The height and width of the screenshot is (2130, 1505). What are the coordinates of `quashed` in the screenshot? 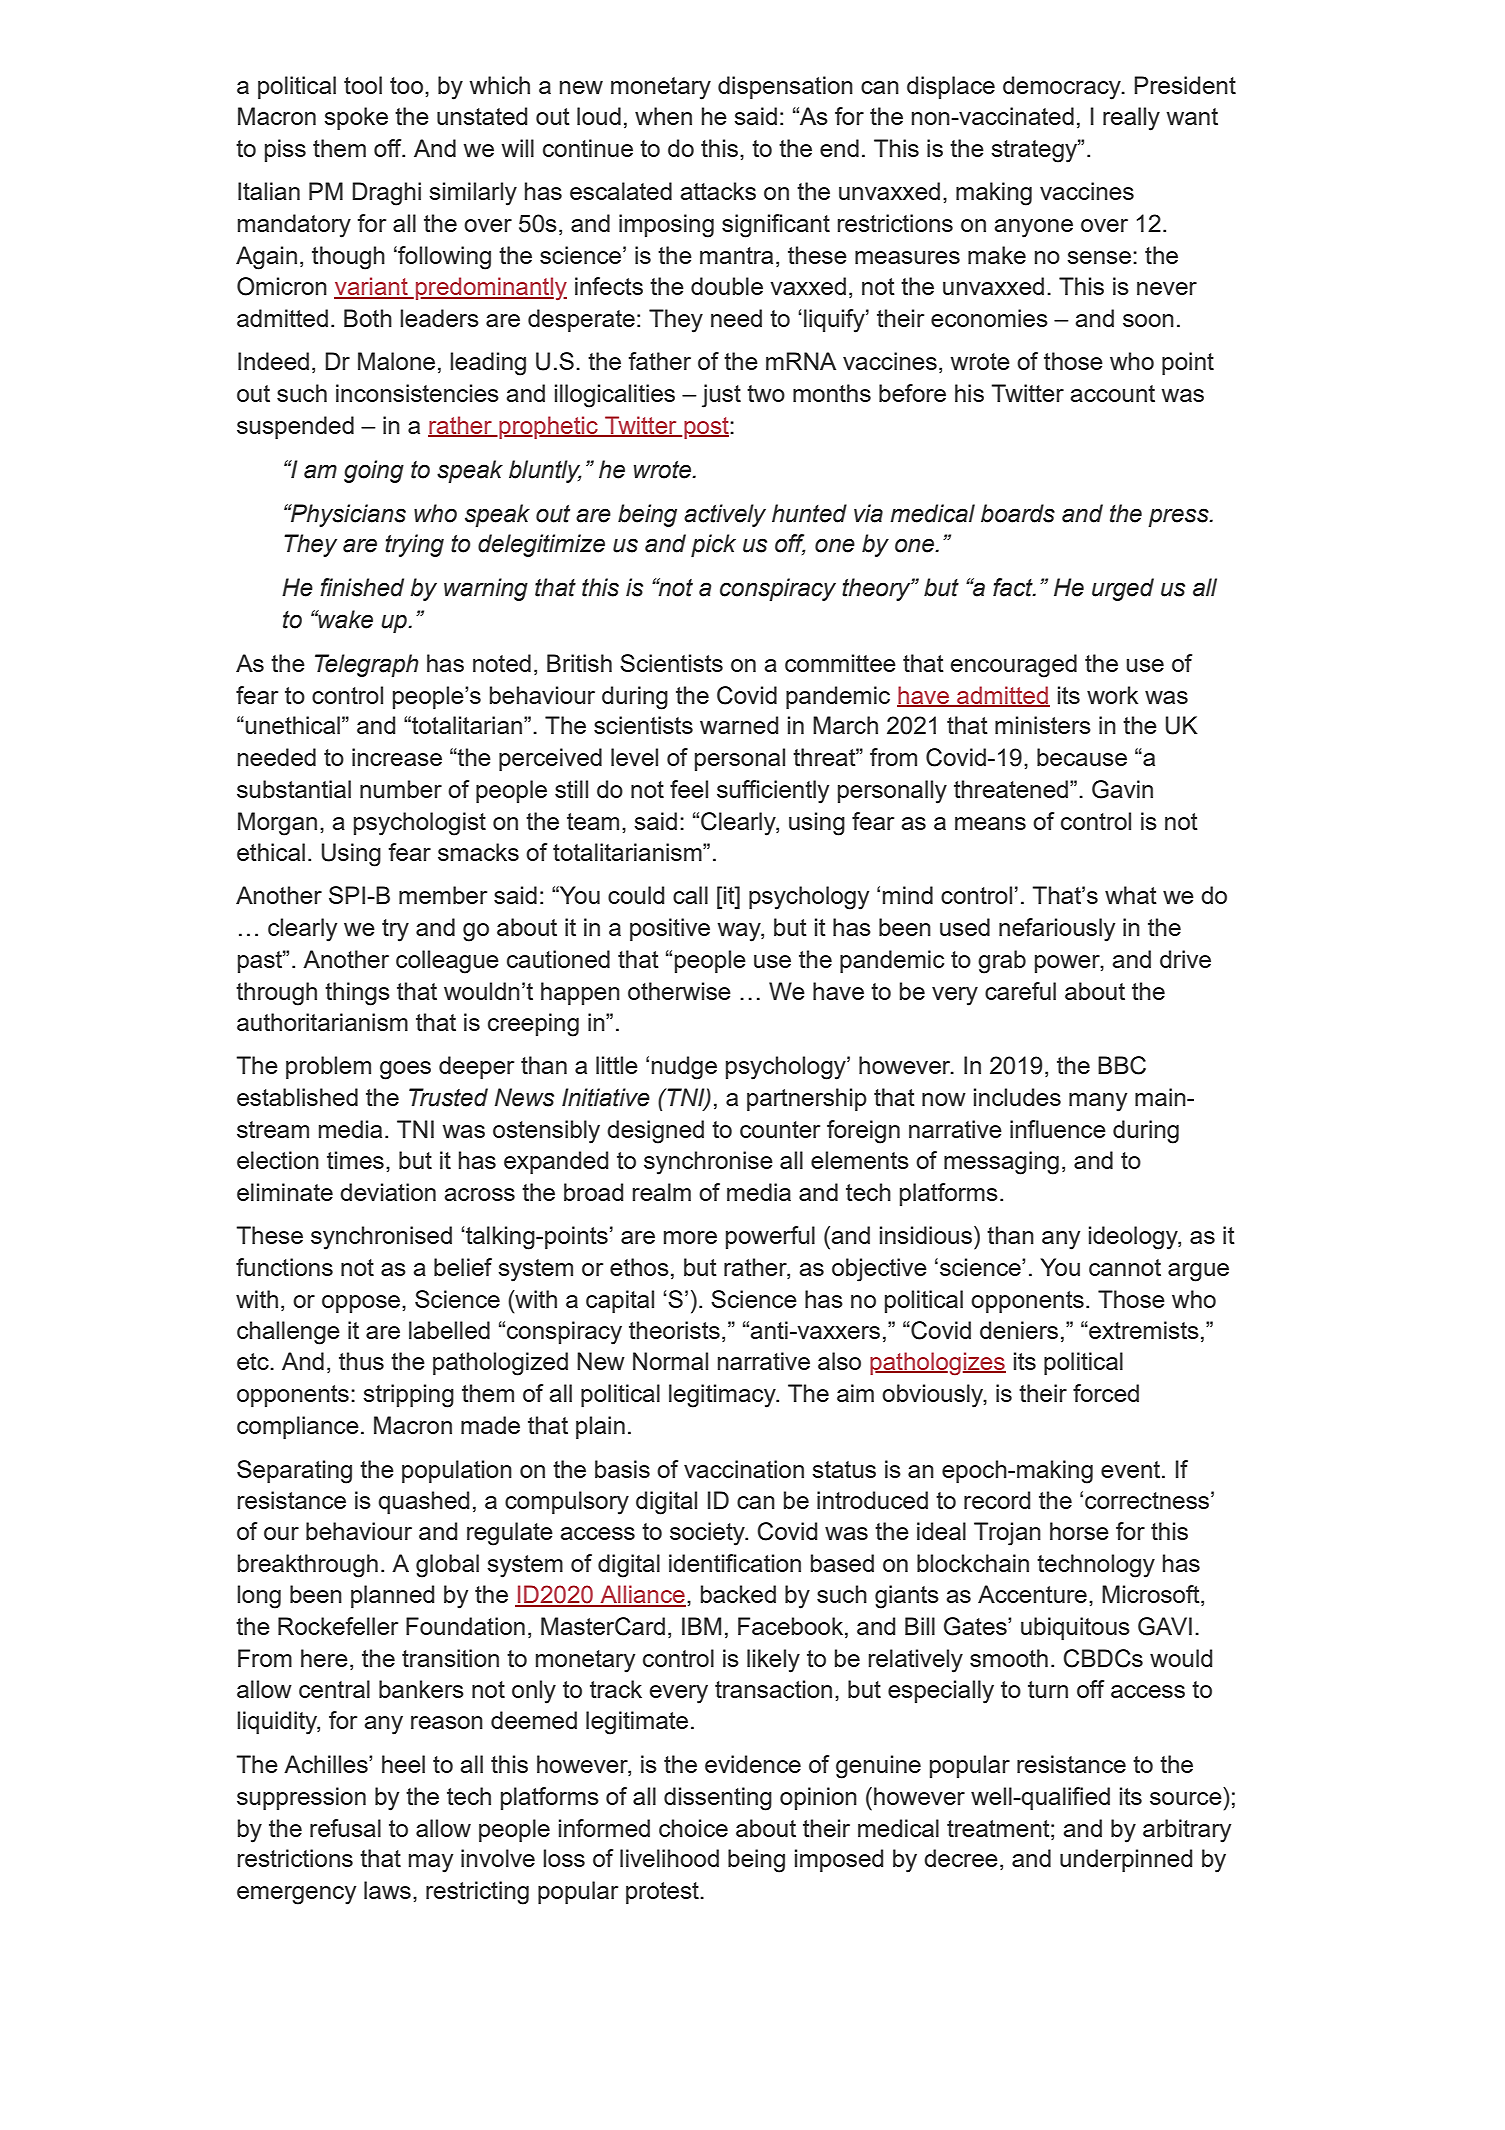 It's located at (423, 1502).
